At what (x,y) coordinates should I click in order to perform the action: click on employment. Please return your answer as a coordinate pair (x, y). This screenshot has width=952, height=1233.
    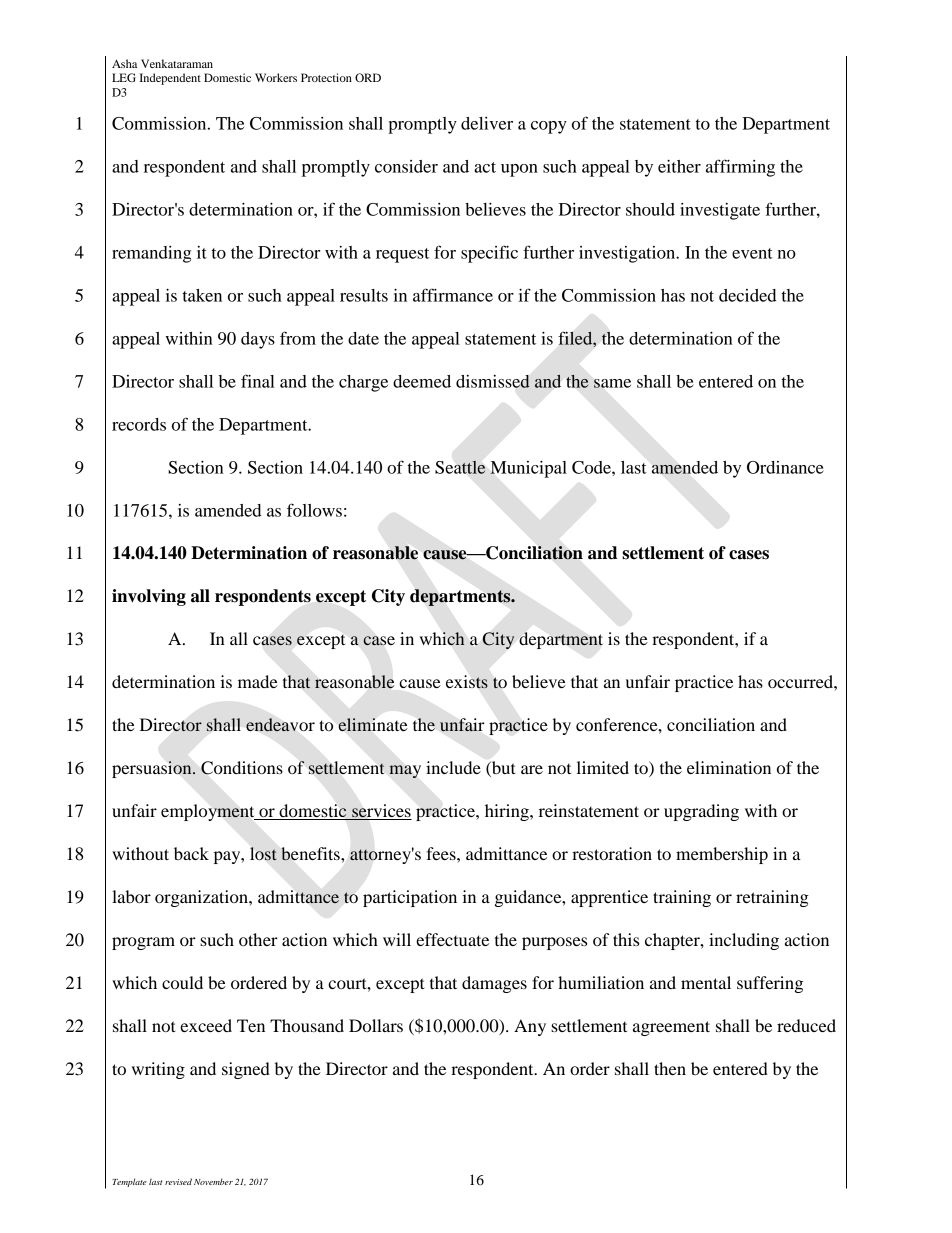
    Looking at the image, I should click on (209, 812).
